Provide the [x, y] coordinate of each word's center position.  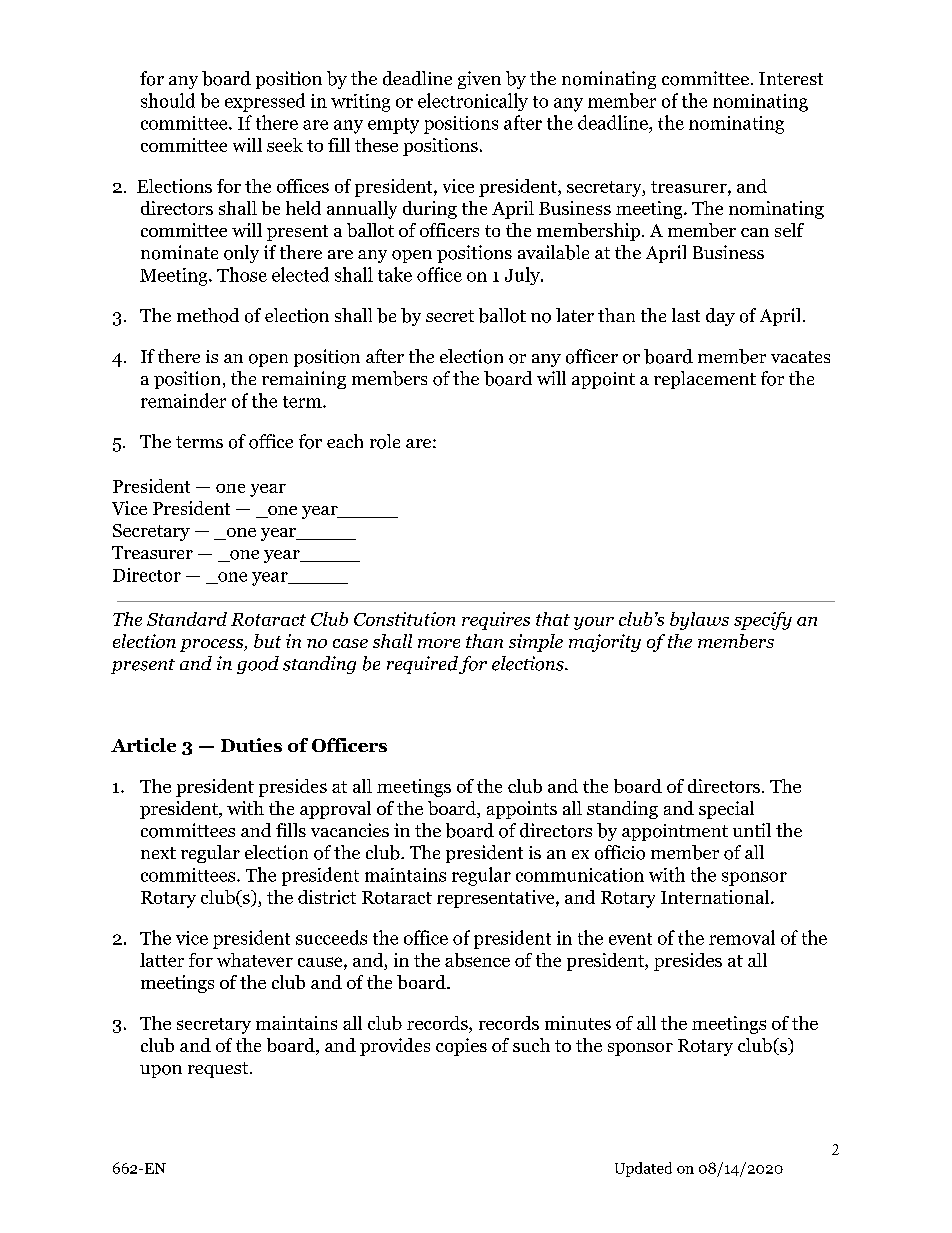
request [219, 1070]
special [726, 810]
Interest [791, 78]
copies [461, 1047]
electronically [473, 102]
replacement [705, 380]
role [385, 441]
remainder [183, 400]
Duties [251, 745]
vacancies [350, 830]
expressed [265, 102]
